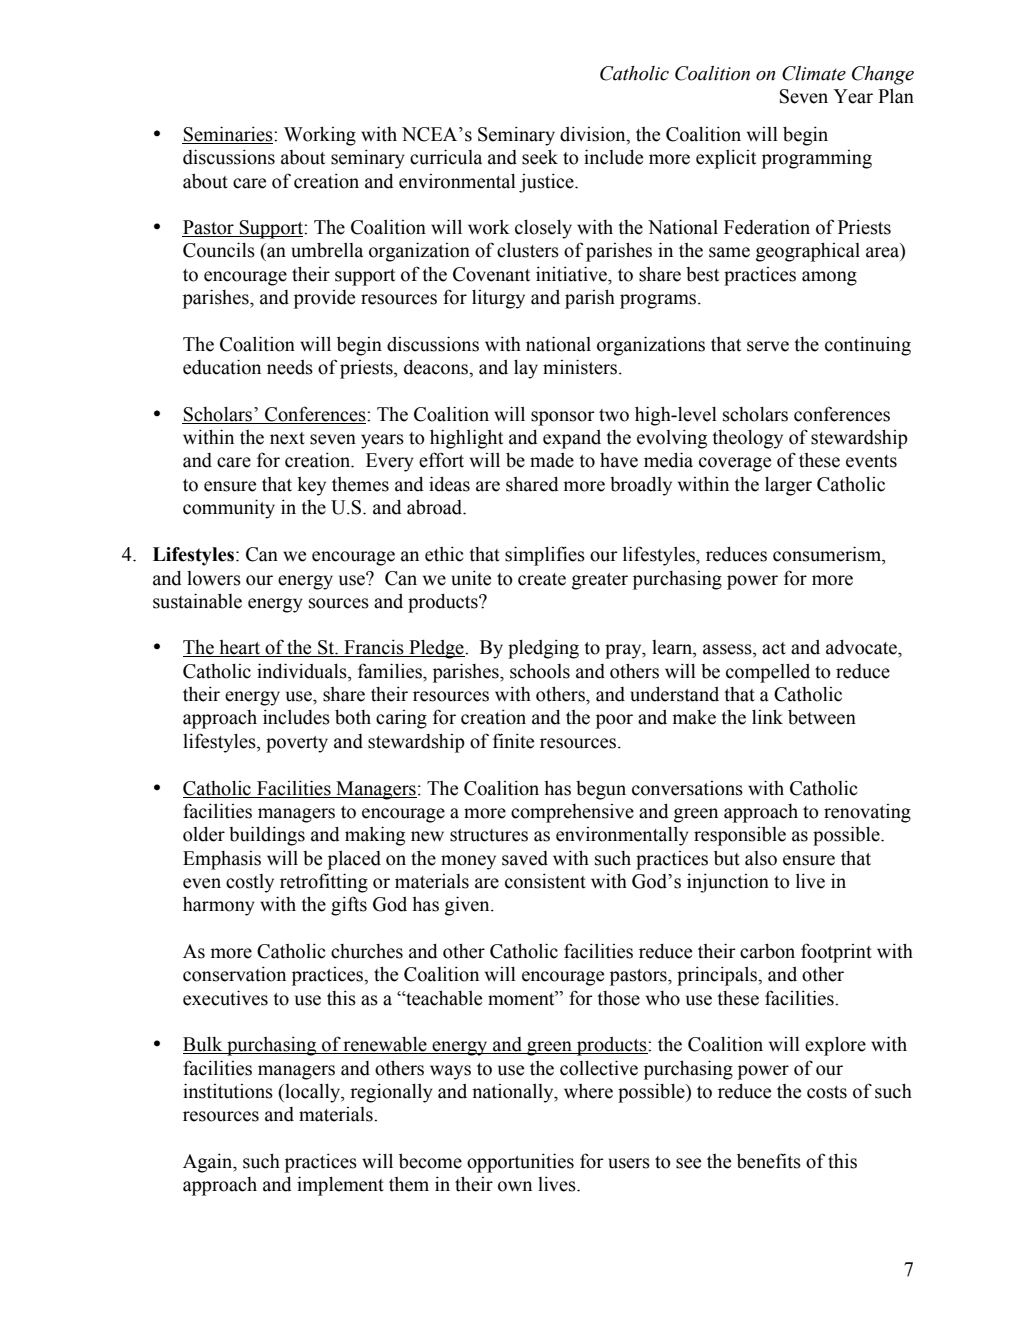 This screenshot has width=1036, height=1341. I want to click on comprehensive, so click(572, 813).
